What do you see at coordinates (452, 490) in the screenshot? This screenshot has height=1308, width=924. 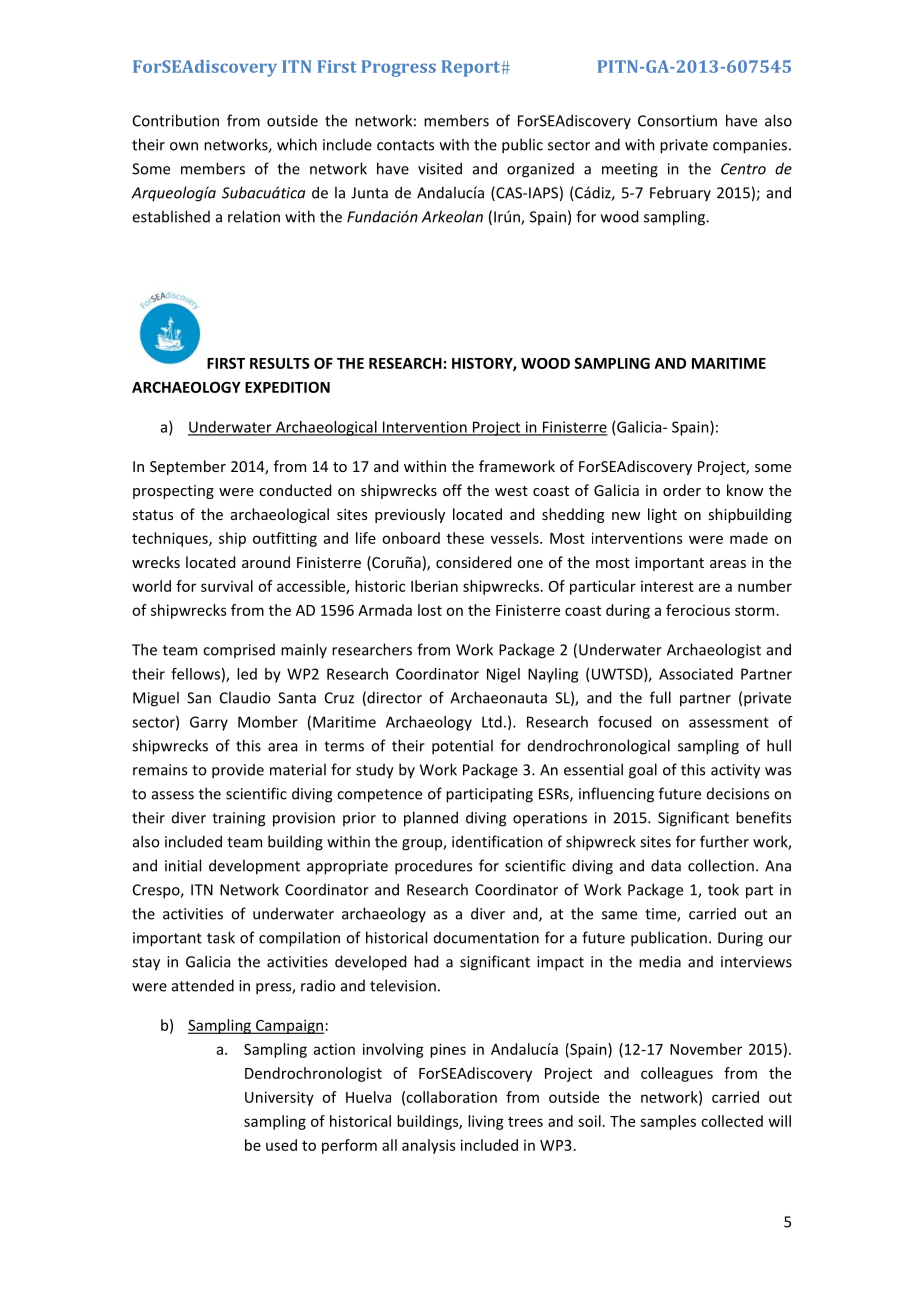 I see `off` at bounding box center [452, 490].
